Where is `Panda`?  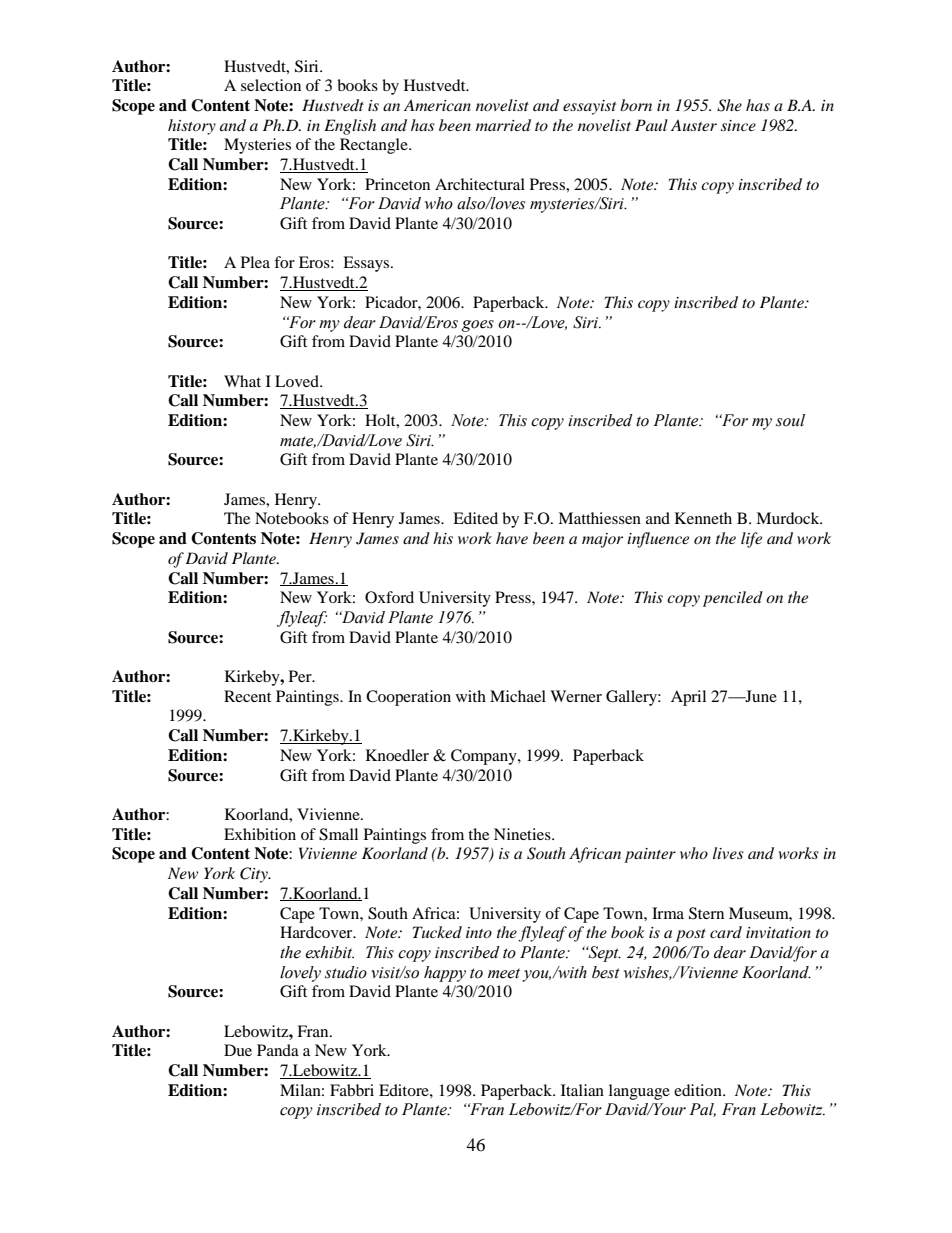
Panda is located at coordinates (278, 1050).
